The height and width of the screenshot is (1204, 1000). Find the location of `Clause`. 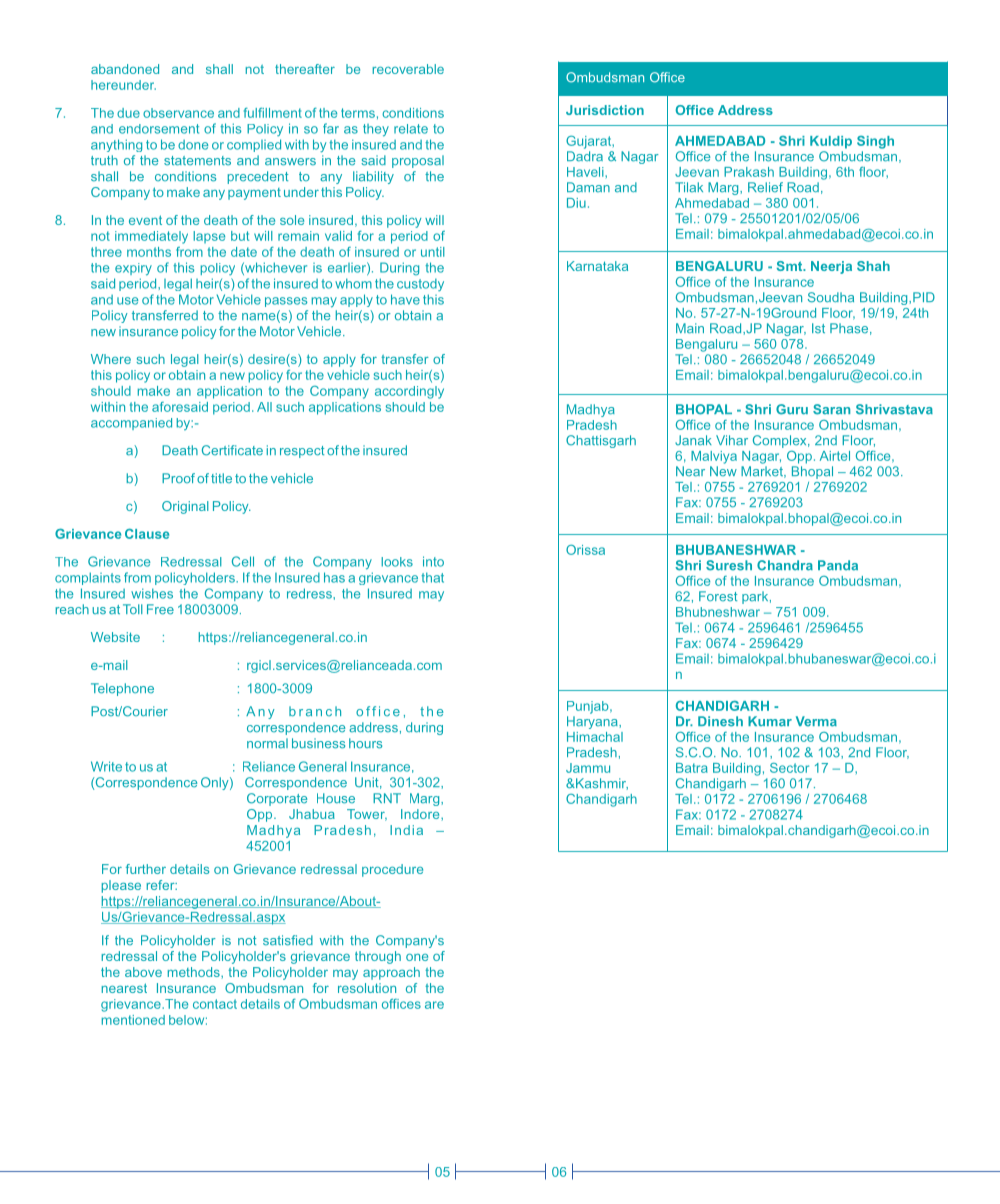

Clause is located at coordinates (147, 533).
